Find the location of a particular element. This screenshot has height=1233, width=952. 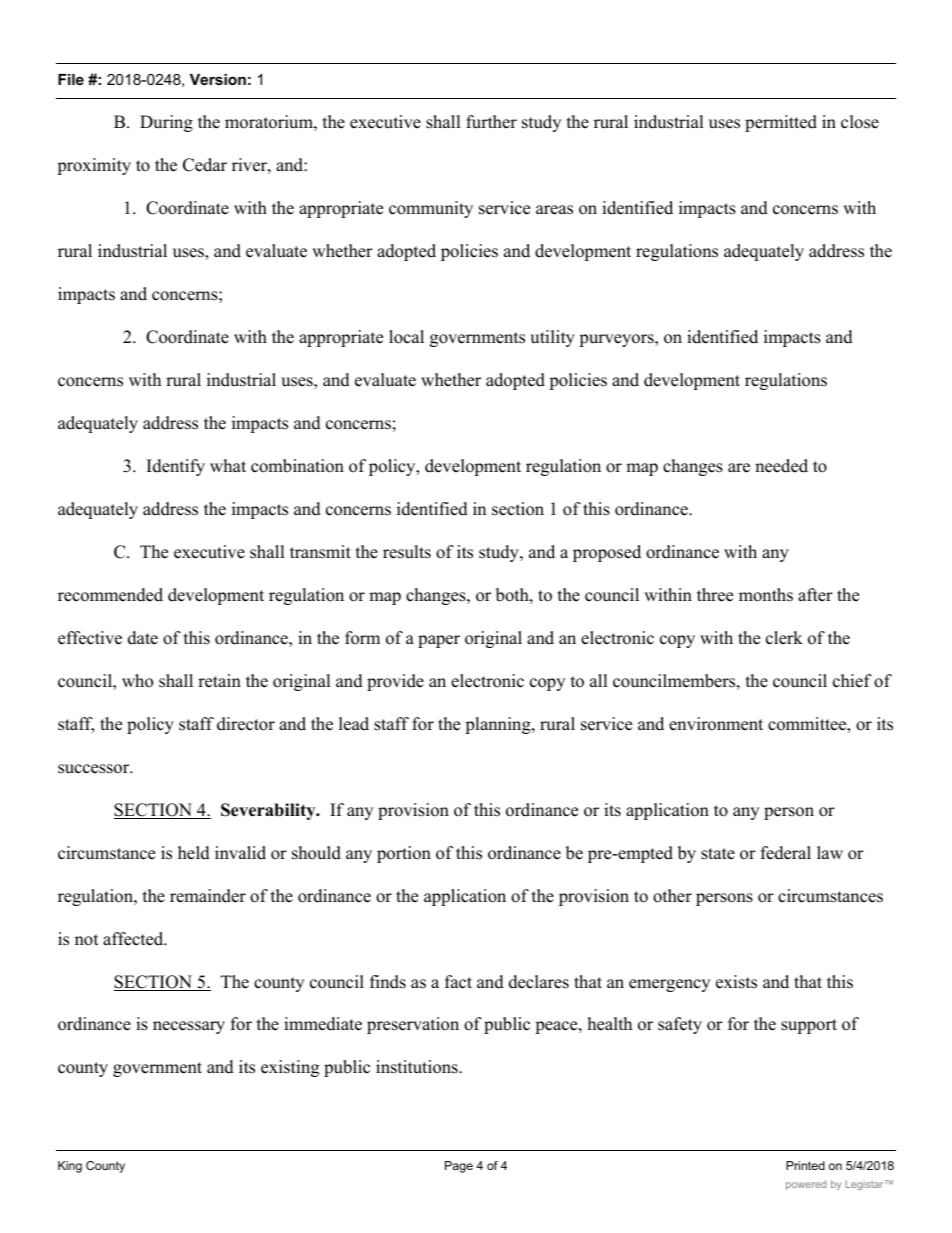

further is located at coordinates (491, 122).
